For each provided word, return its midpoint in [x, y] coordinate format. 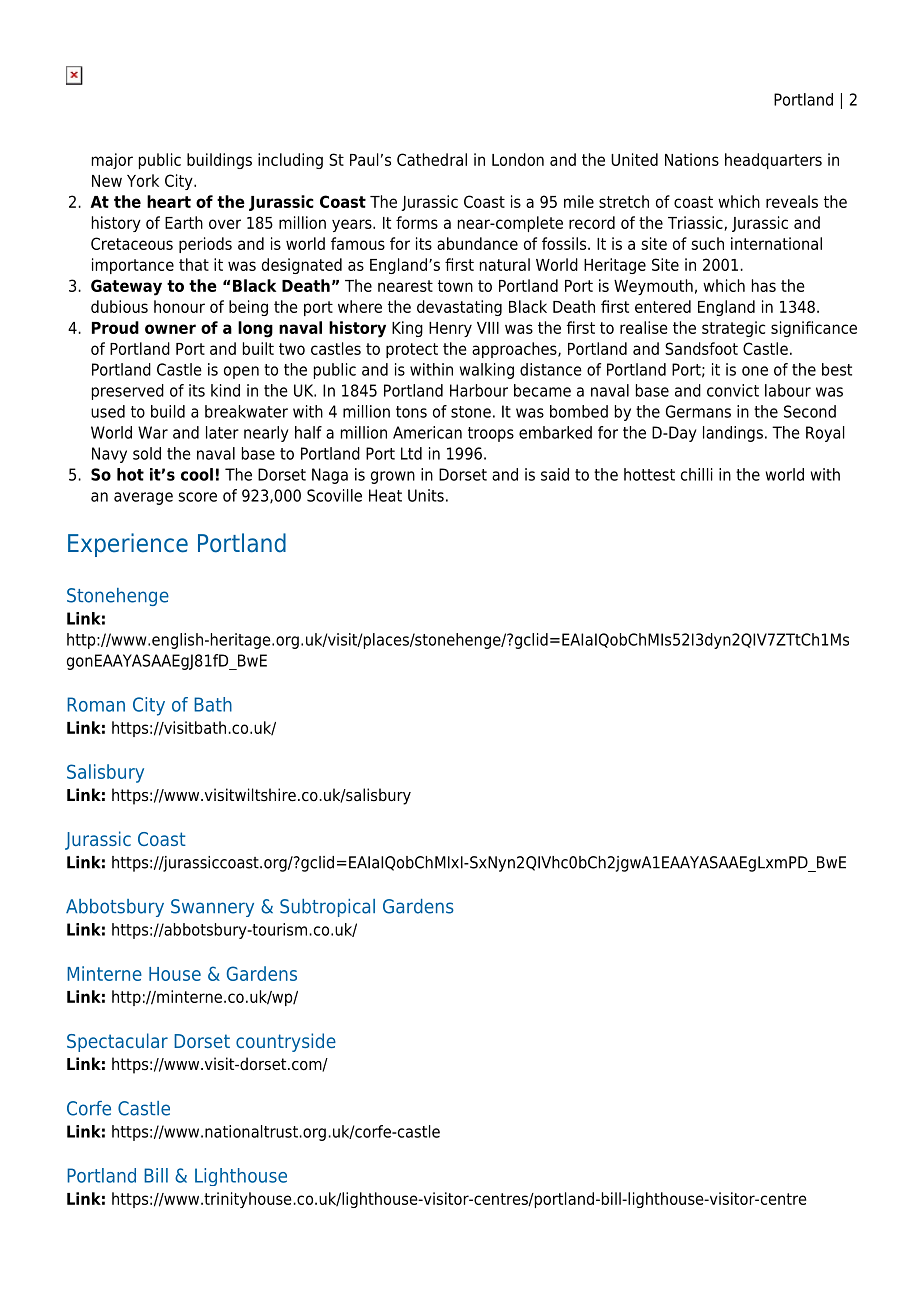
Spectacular [117, 1042]
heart [169, 201]
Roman [96, 704]
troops [491, 434]
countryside [286, 1042]
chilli [697, 474]
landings [733, 434]
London [518, 159]
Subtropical [327, 908]
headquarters [773, 161]
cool [197, 474]
